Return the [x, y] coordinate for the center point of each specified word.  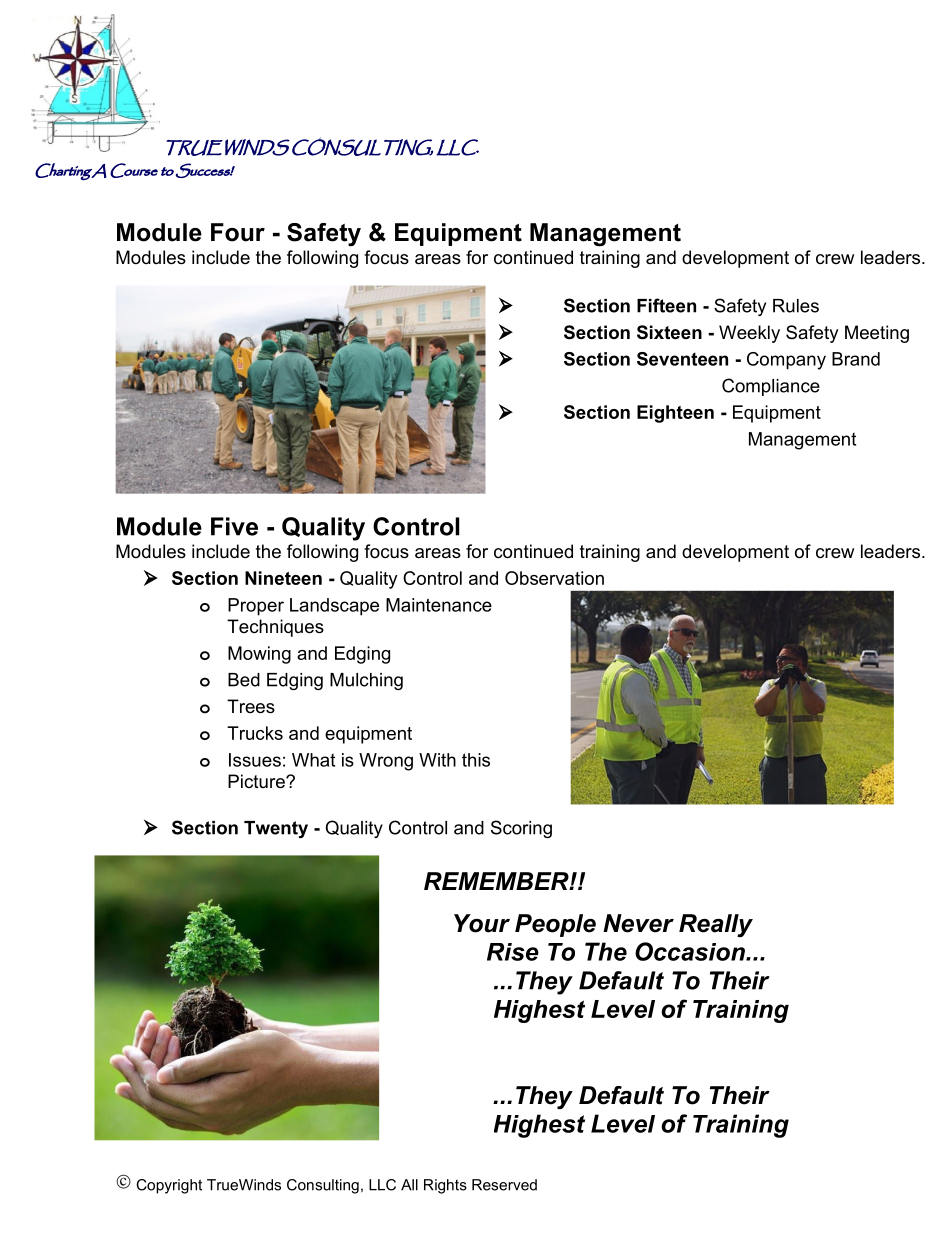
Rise [513, 952]
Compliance [771, 387]
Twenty [276, 829]
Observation [554, 578]
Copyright [169, 1186]
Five [234, 526]
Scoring [521, 829]
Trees [251, 706]
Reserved [504, 1185]
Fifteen [666, 305]
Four [238, 232]
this [476, 760]
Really [716, 926]
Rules [796, 306]
